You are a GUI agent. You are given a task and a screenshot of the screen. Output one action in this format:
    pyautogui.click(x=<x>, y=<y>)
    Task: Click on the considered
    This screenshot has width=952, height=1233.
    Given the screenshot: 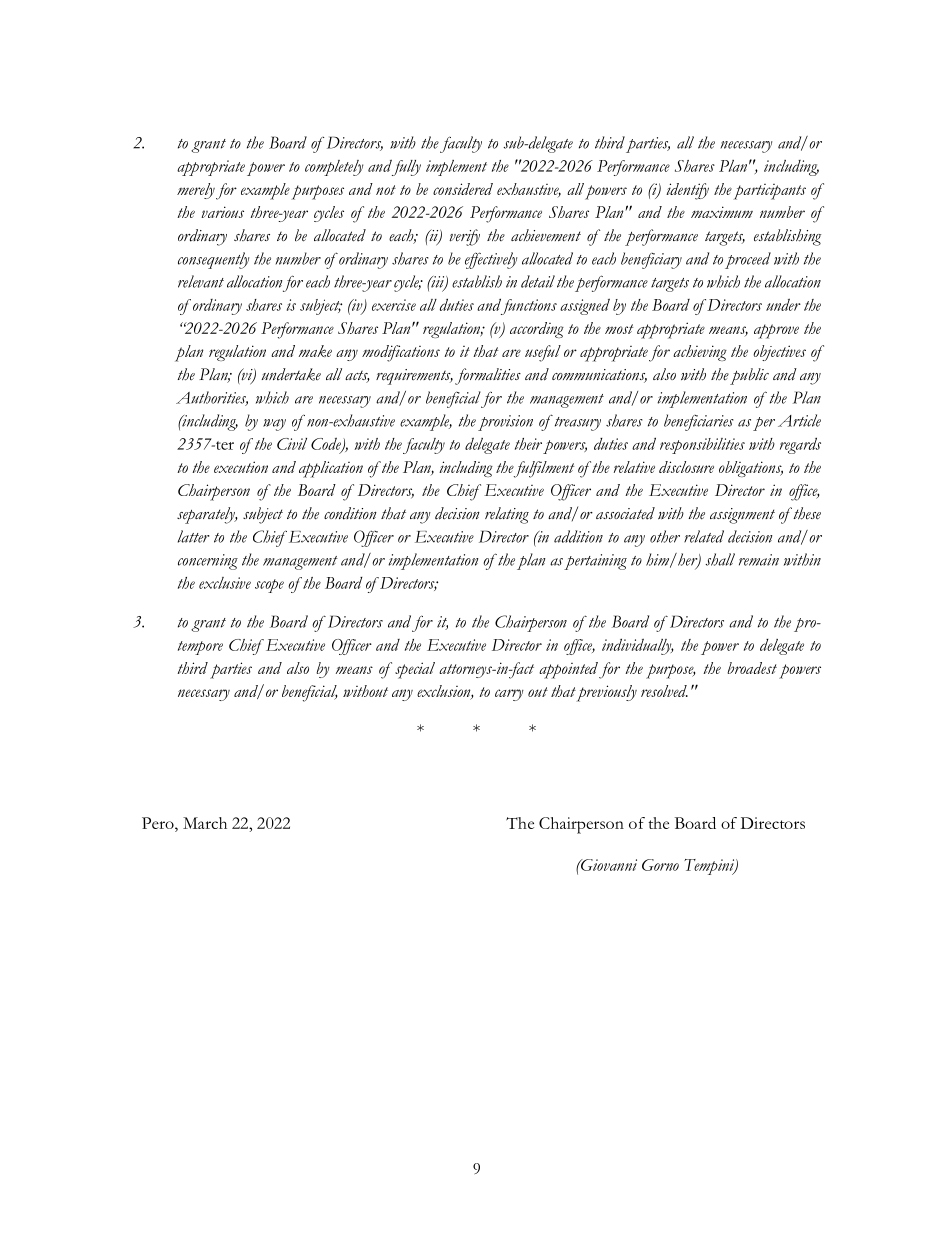 What is the action you would take?
    pyautogui.click(x=463, y=189)
